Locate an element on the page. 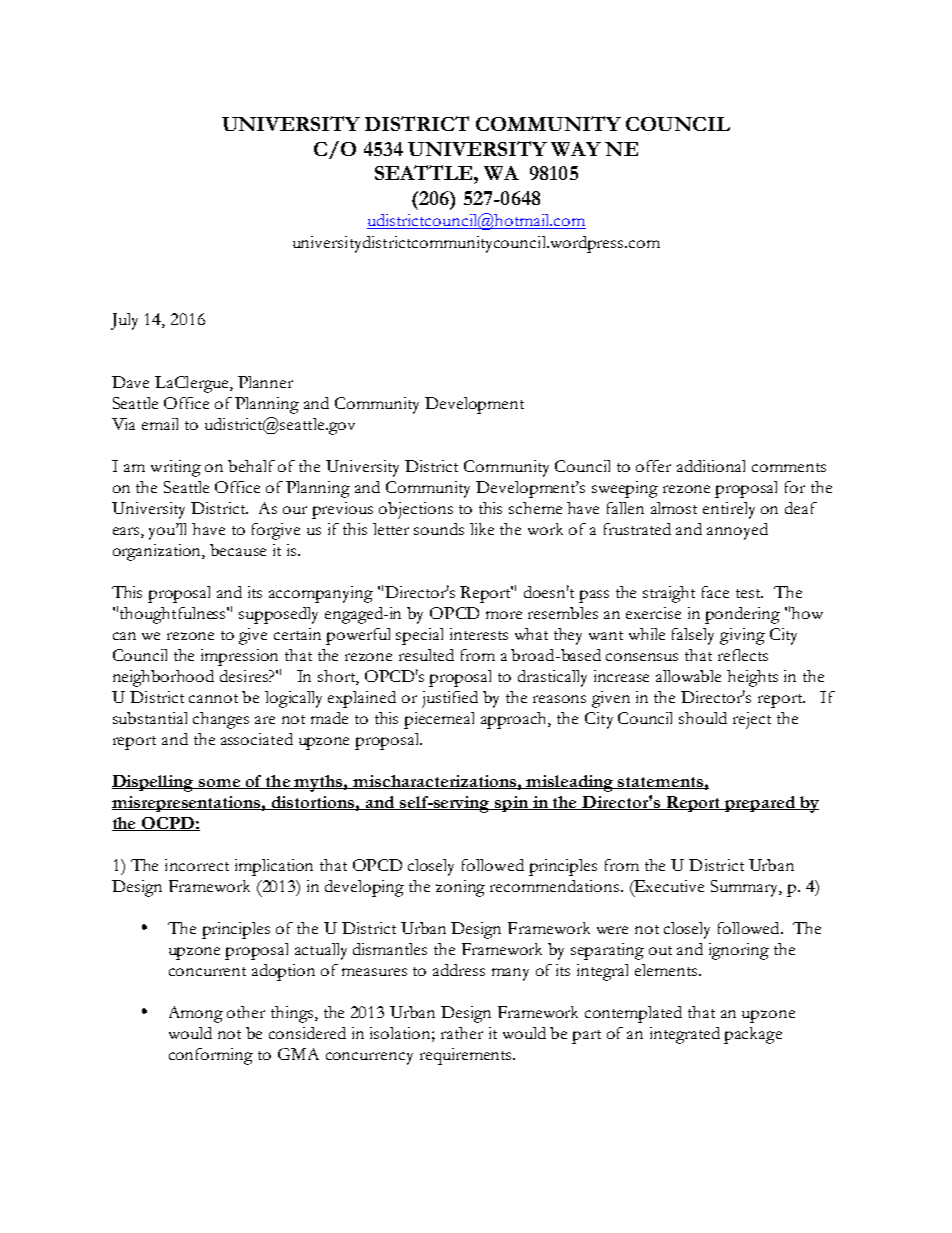 The width and height of the document is (952, 1233). WAY is located at coordinates (576, 149).
